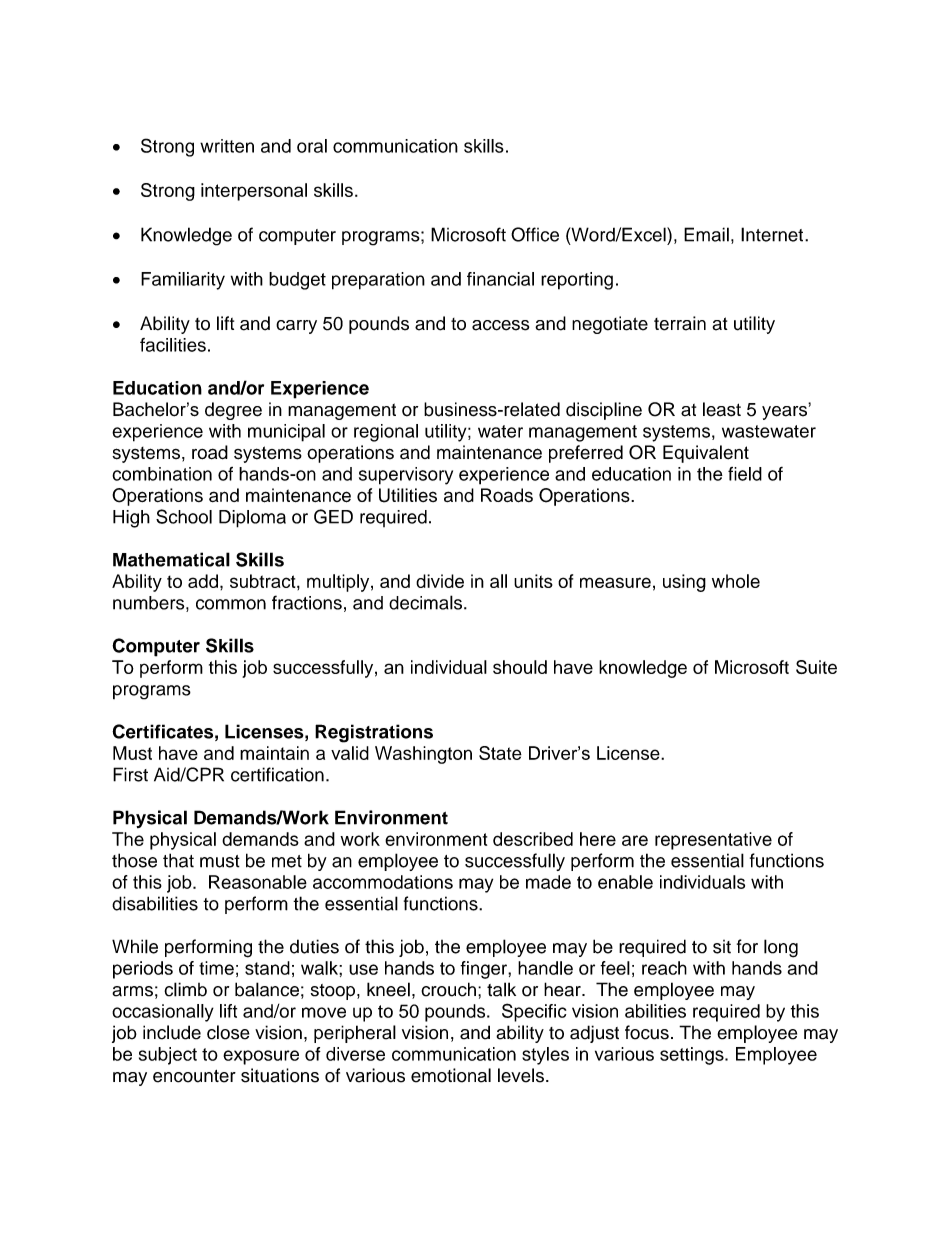 Image resolution: width=952 pixels, height=1233 pixels. What do you see at coordinates (500, 325) in the document?
I see `access` at bounding box center [500, 325].
